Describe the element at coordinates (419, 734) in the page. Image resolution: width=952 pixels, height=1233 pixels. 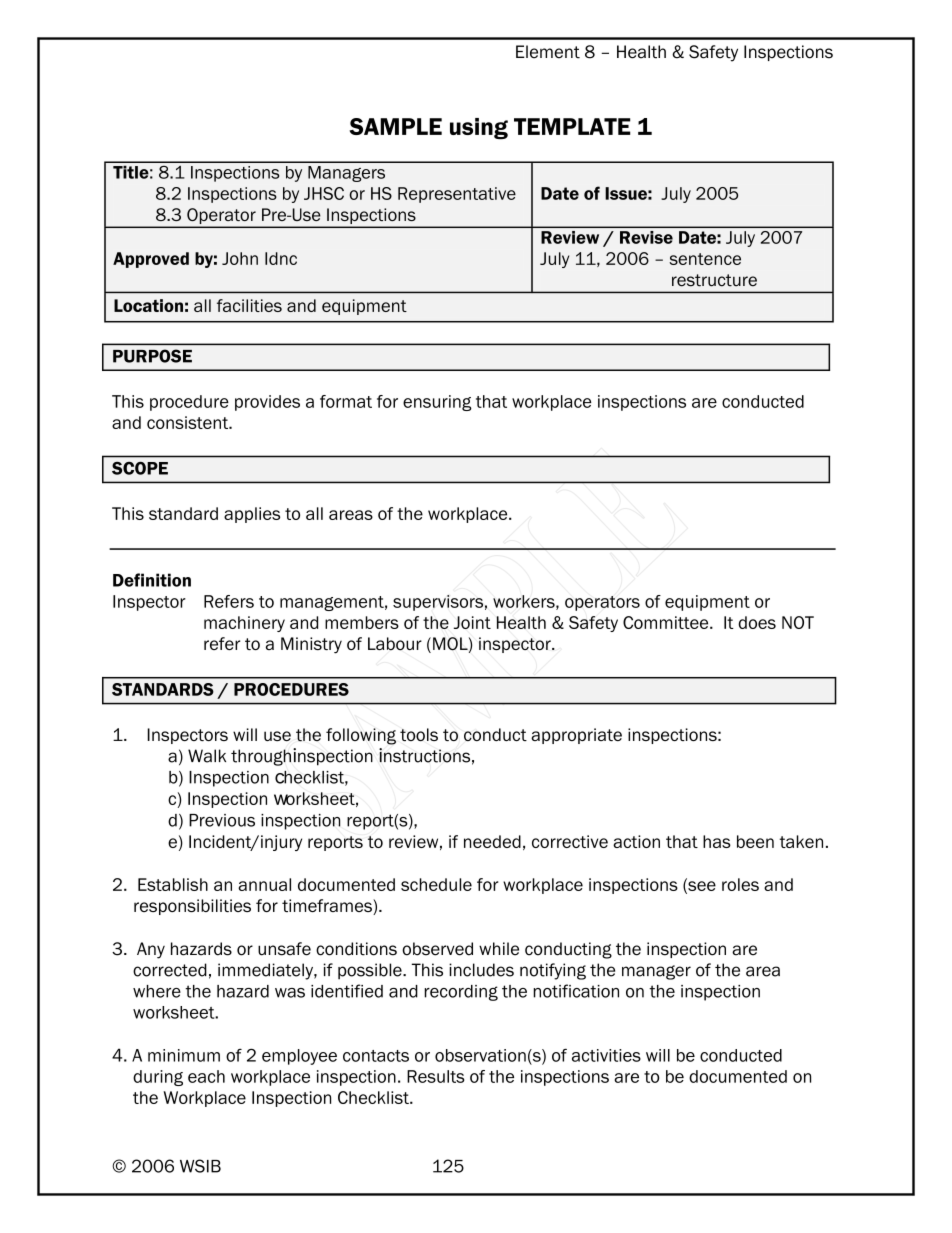
I see `tools` at that location.
